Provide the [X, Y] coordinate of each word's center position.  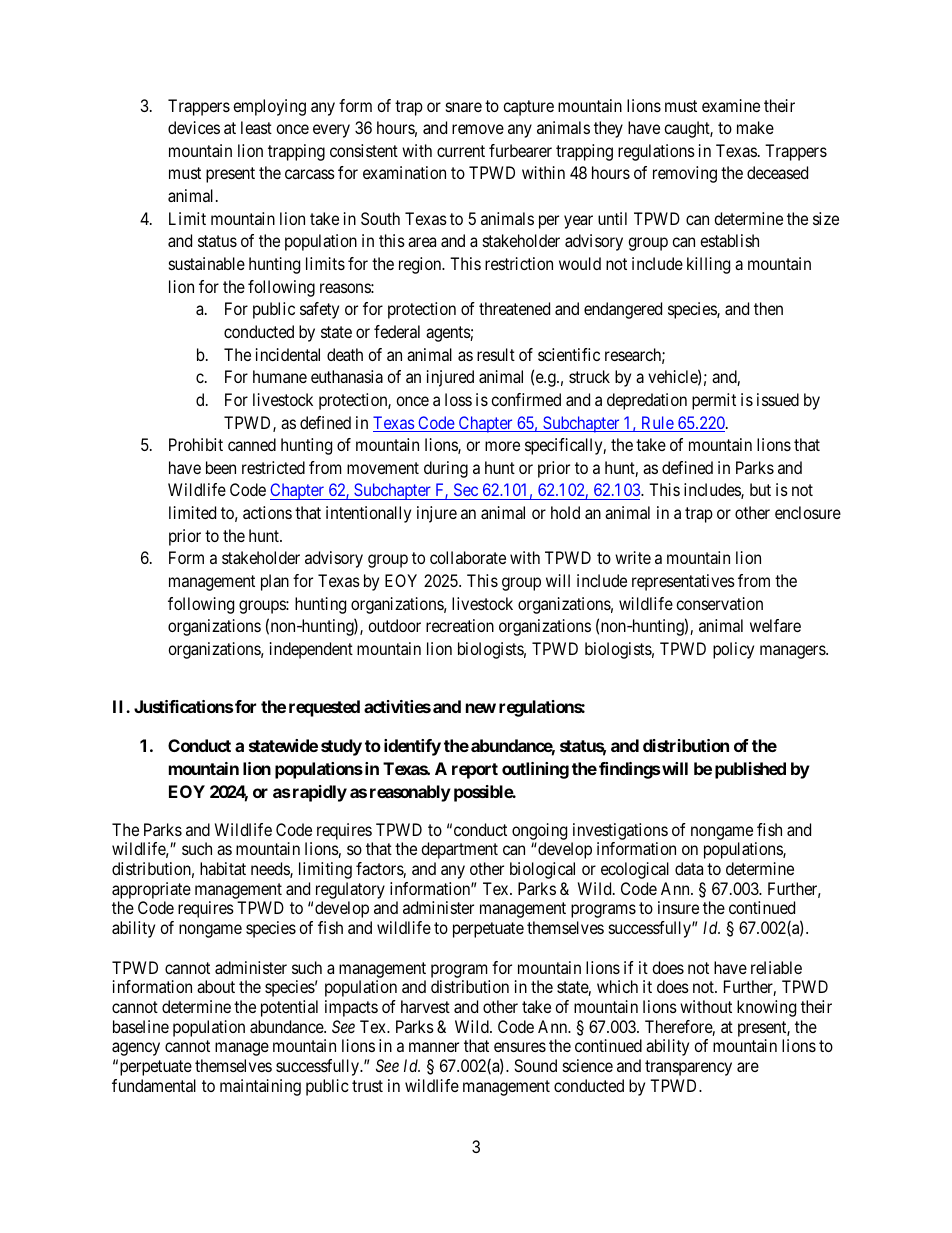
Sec [465, 491]
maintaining [260, 1087]
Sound [535, 1065]
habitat [223, 868]
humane [280, 376]
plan [275, 582]
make [755, 127]
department [459, 850]
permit [714, 401]
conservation [719, 603]
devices [194, 127]
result [496, 354]
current [461, 151]
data [689, 868]
